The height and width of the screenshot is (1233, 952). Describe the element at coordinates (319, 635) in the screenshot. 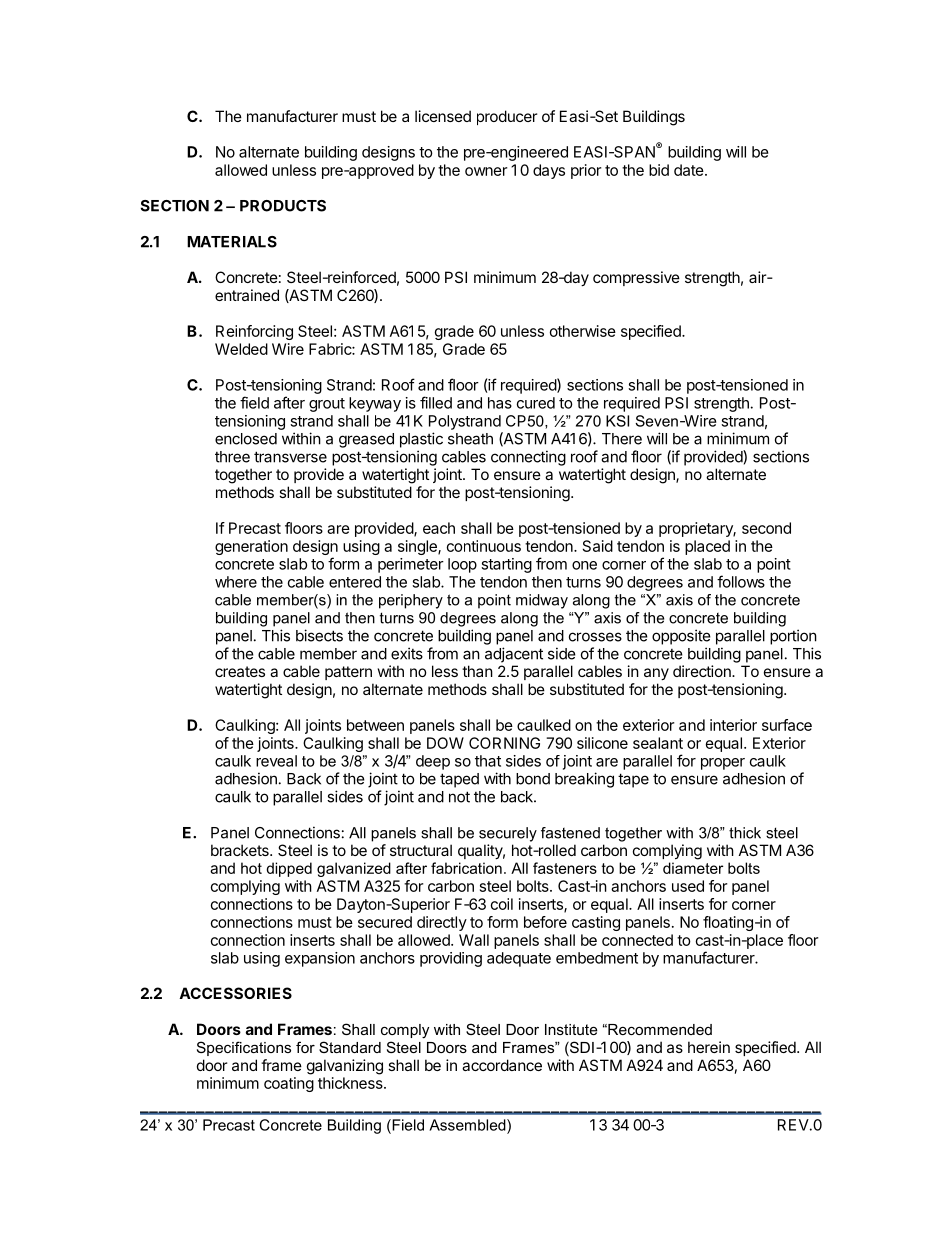

I see `bisects` at that location.
